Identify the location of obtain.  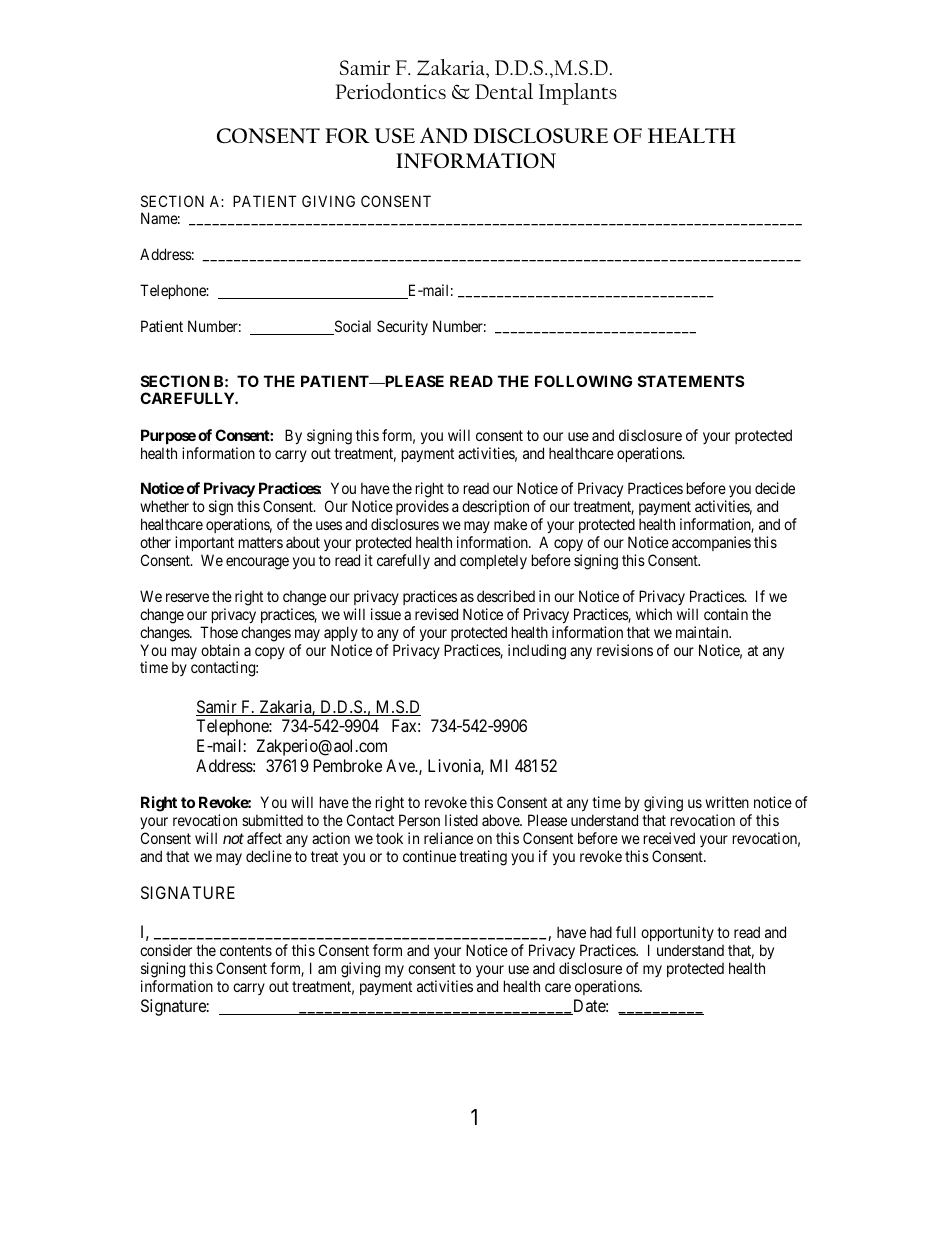
(220, 650).
